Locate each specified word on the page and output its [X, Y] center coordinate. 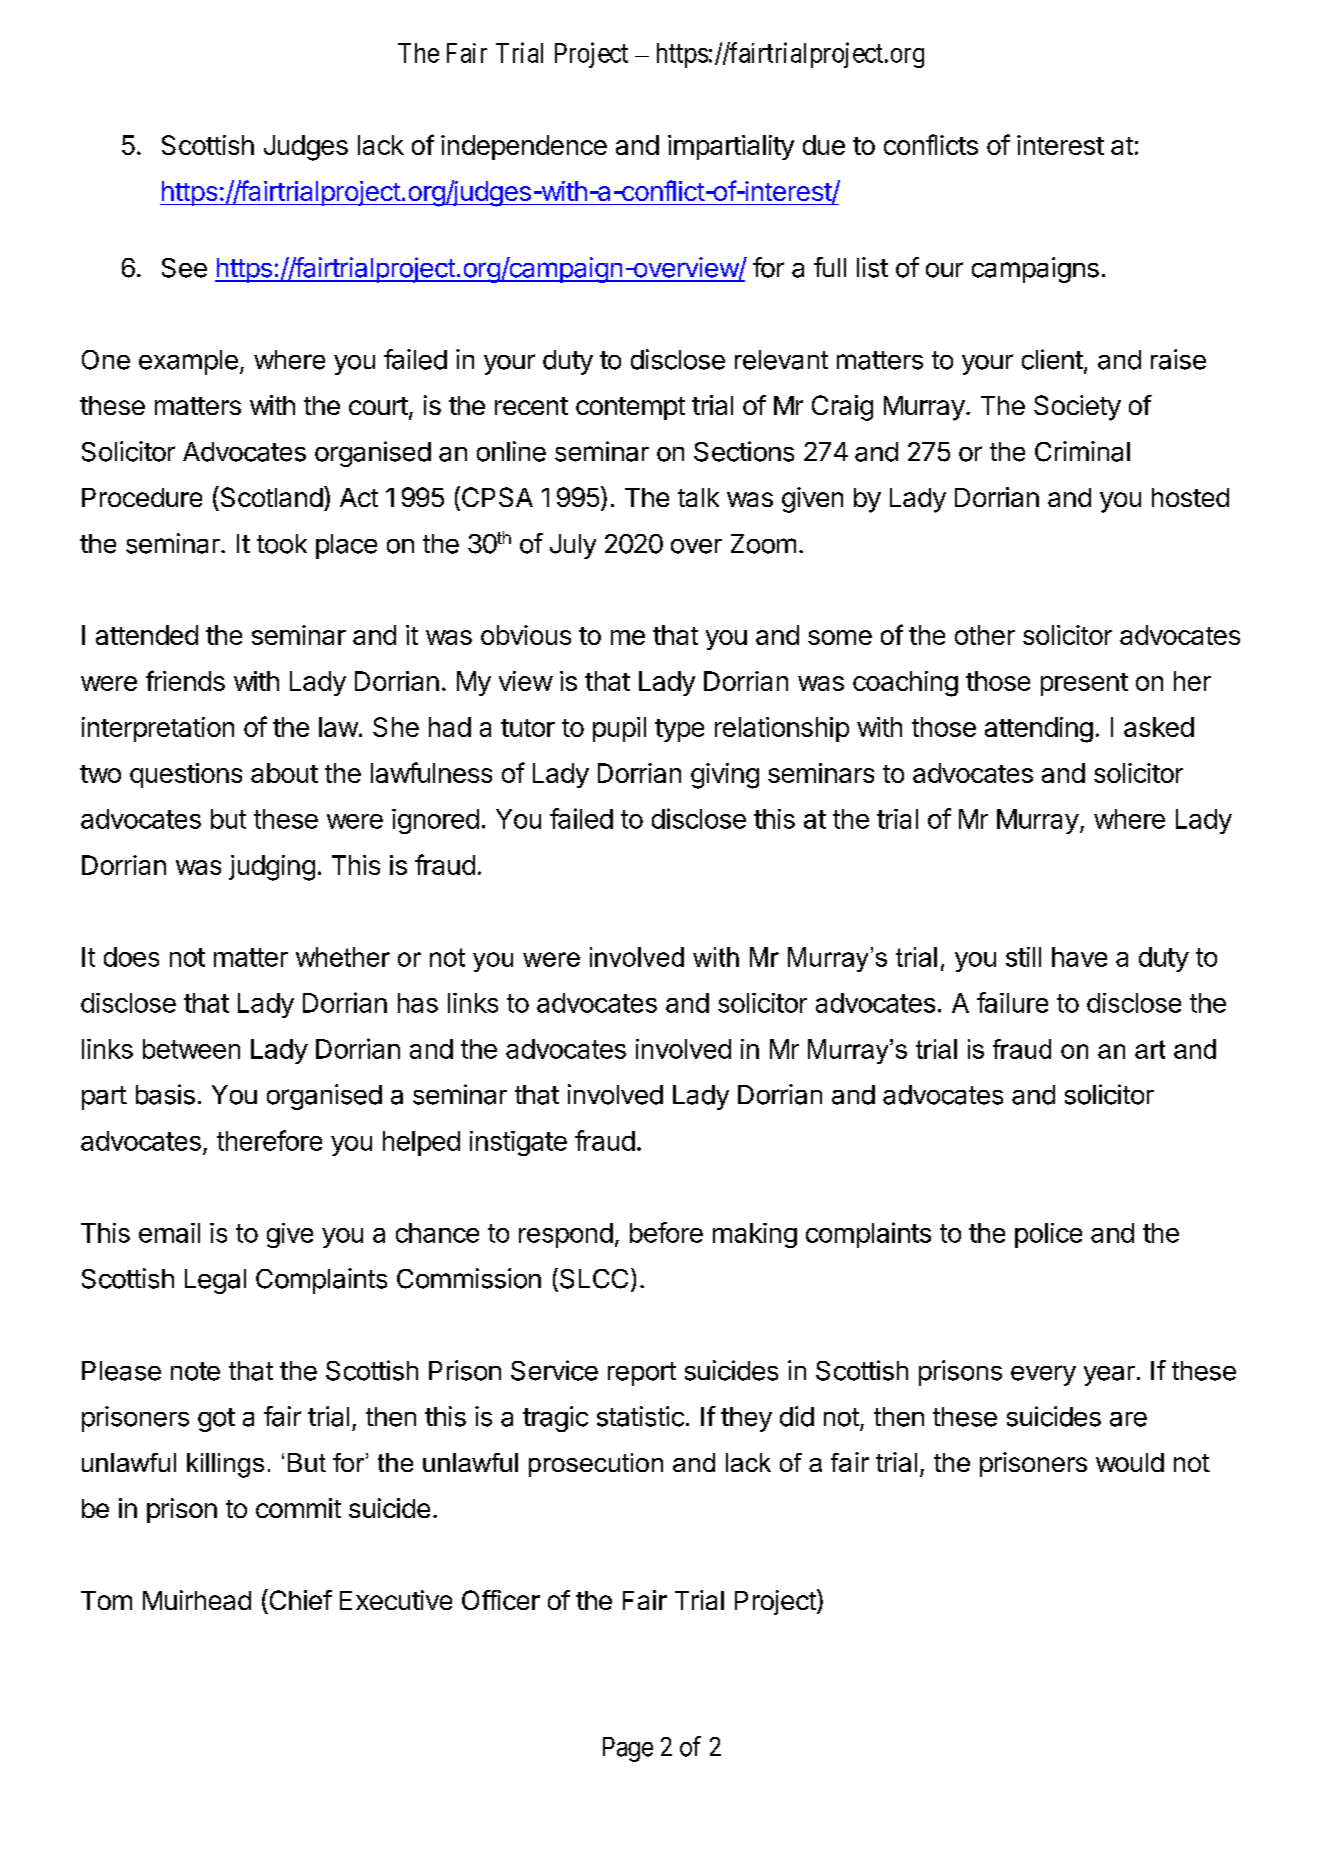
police [1048, 1235]
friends [185, 680]
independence [524, 147]
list [872, 267]
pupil [619, 729]
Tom [106, 1600]
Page [628, 1749]
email [169, 1233]
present [1084, 684]
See [184, 268]
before [666, 1232]
